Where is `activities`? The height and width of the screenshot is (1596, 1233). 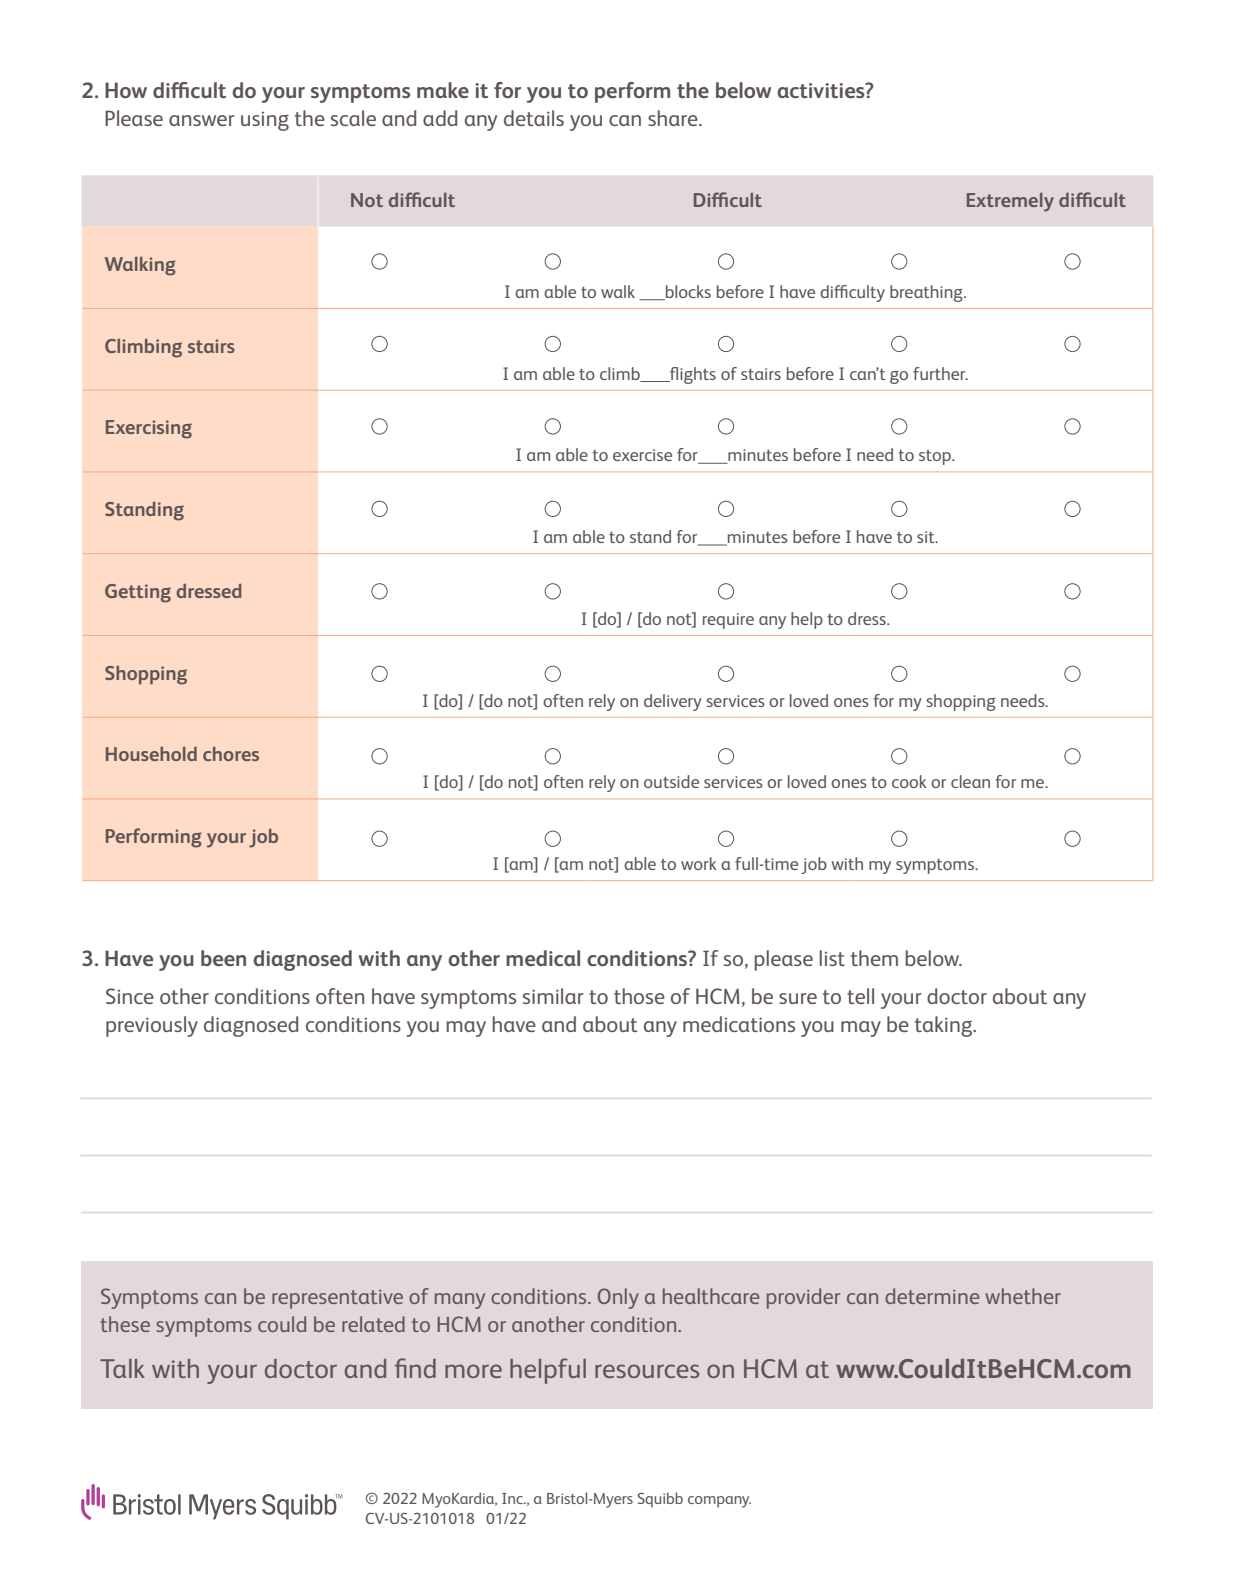 activities is located at coordinates (822, 90).
